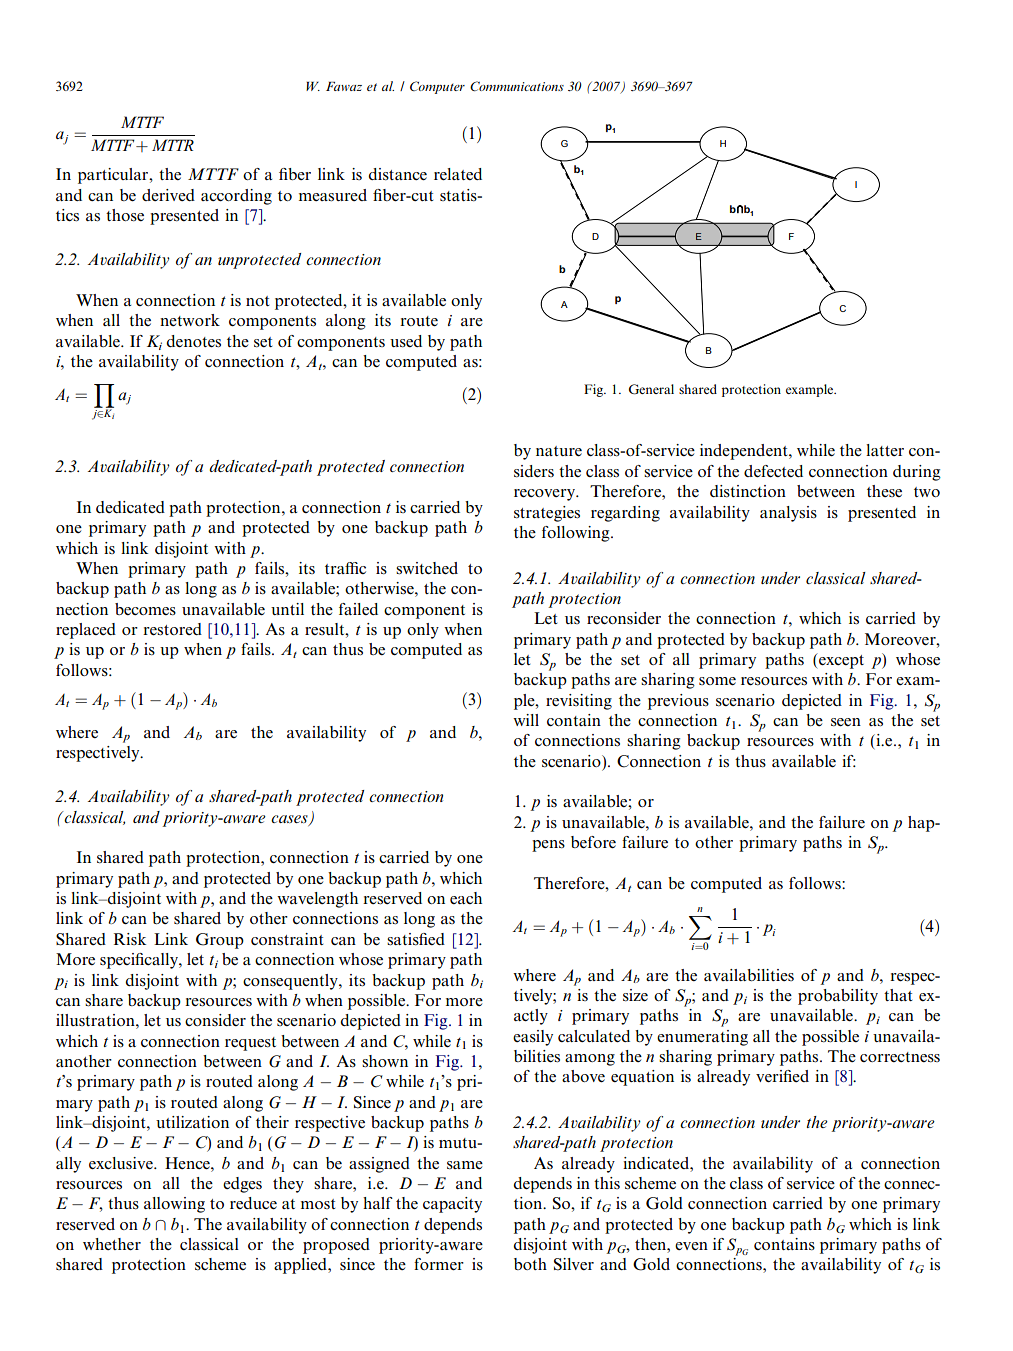 This image has width=1013, height=1351. Describe the element at coordinates (530, 1264) in the image. I see `both` at that location.
